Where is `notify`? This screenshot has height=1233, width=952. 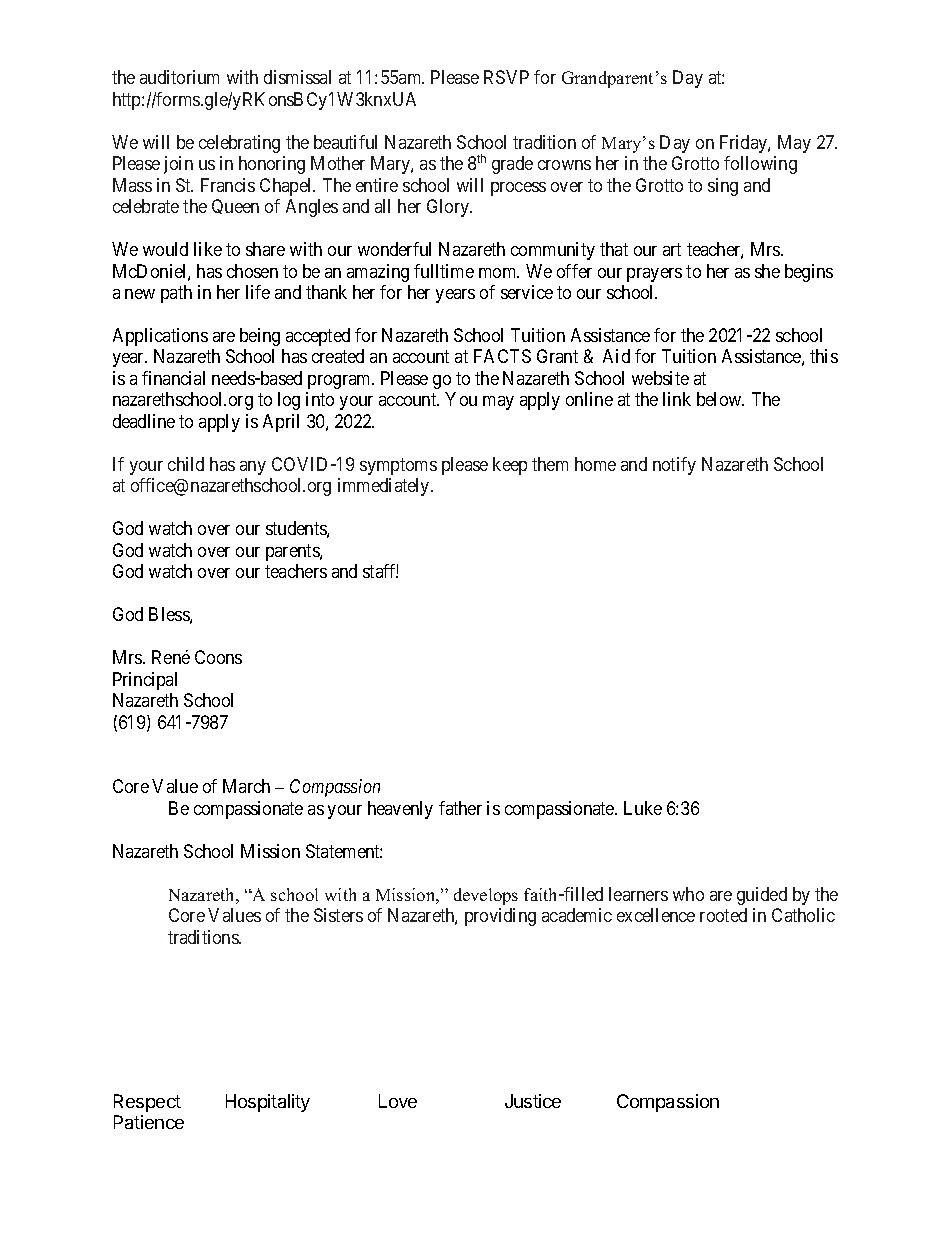
notify is located at coordinates (674, 466).
